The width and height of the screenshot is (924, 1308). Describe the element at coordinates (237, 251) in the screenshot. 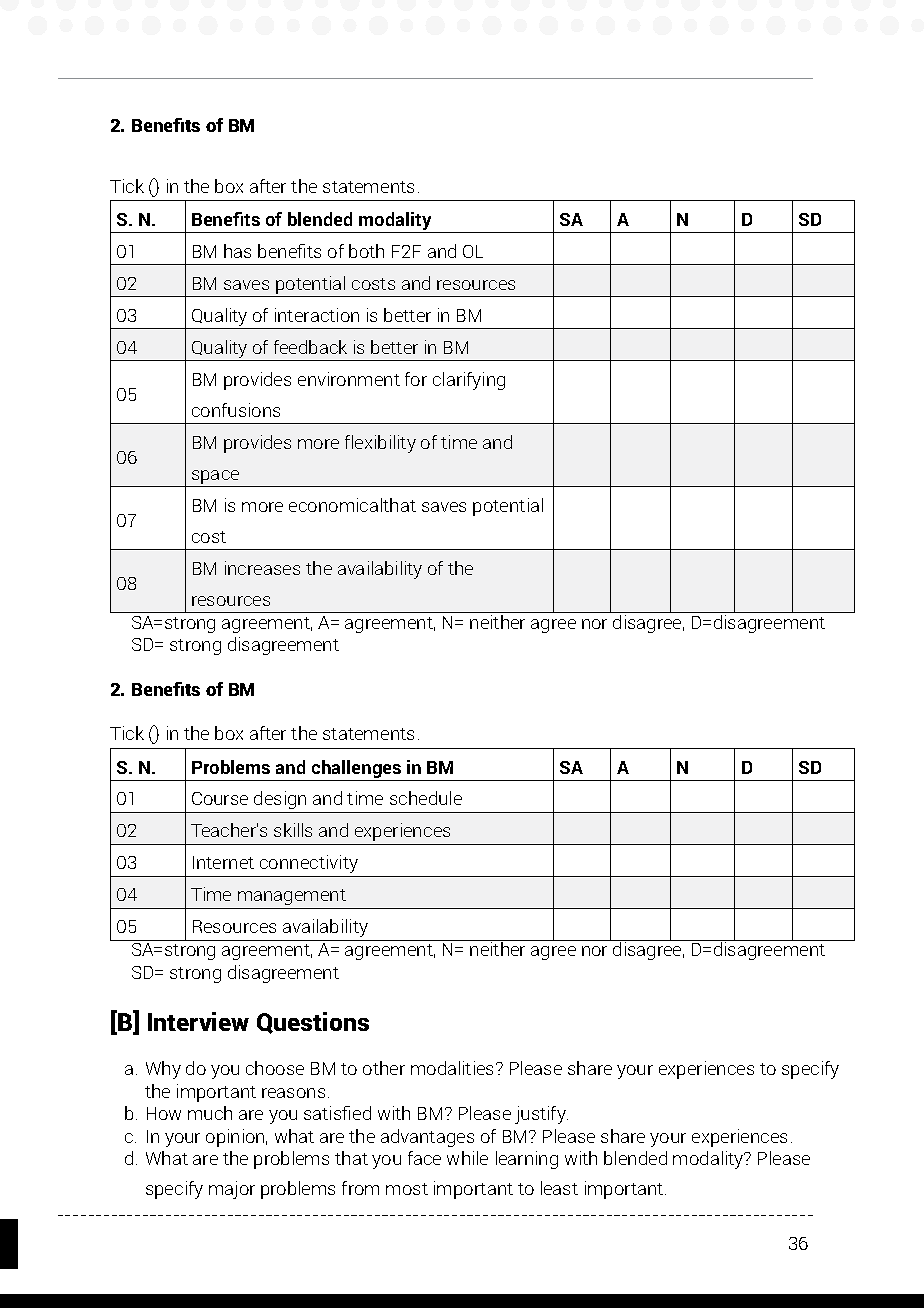

I see `has` at that location.
